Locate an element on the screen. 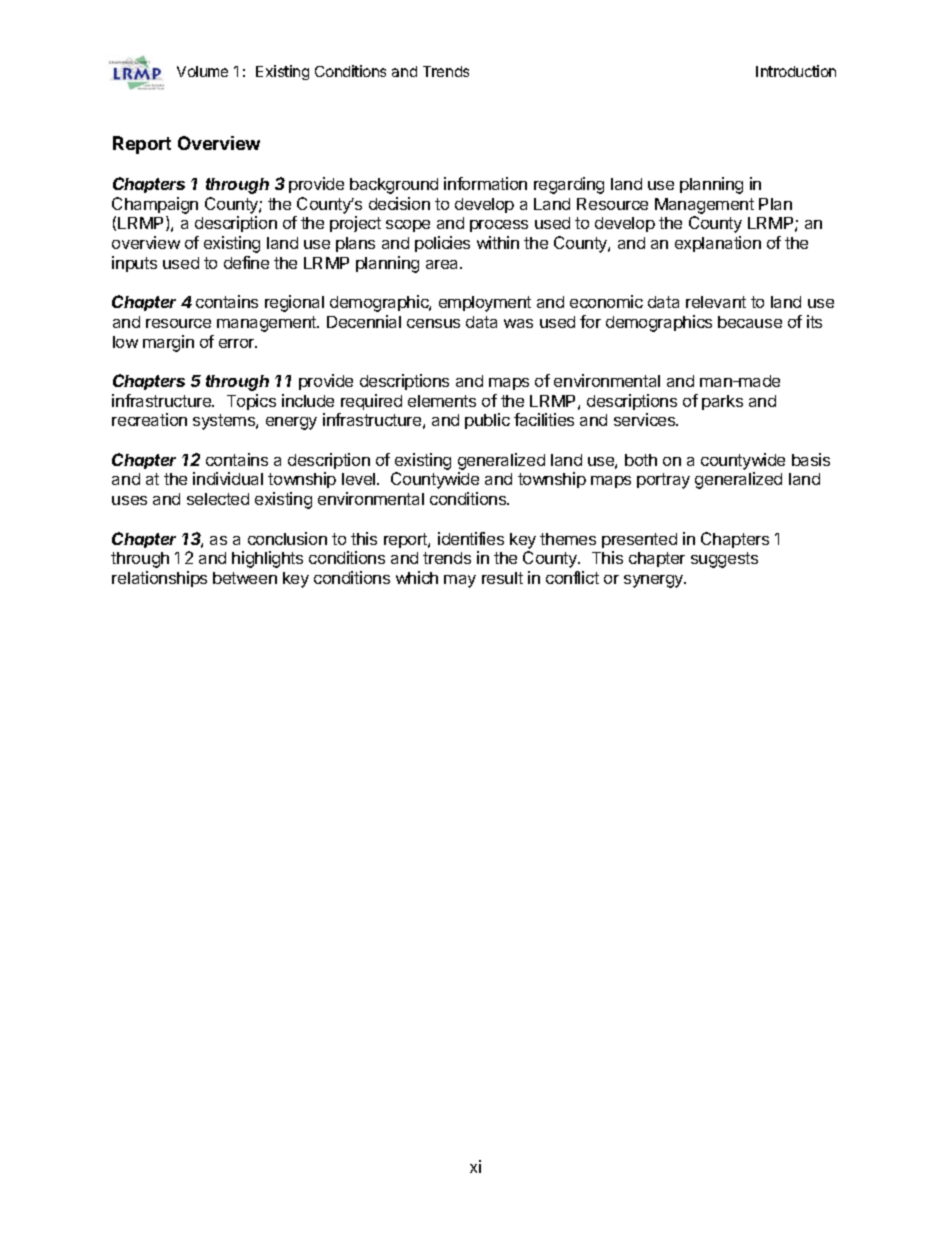  elements is located at coordinates (442, 401).
